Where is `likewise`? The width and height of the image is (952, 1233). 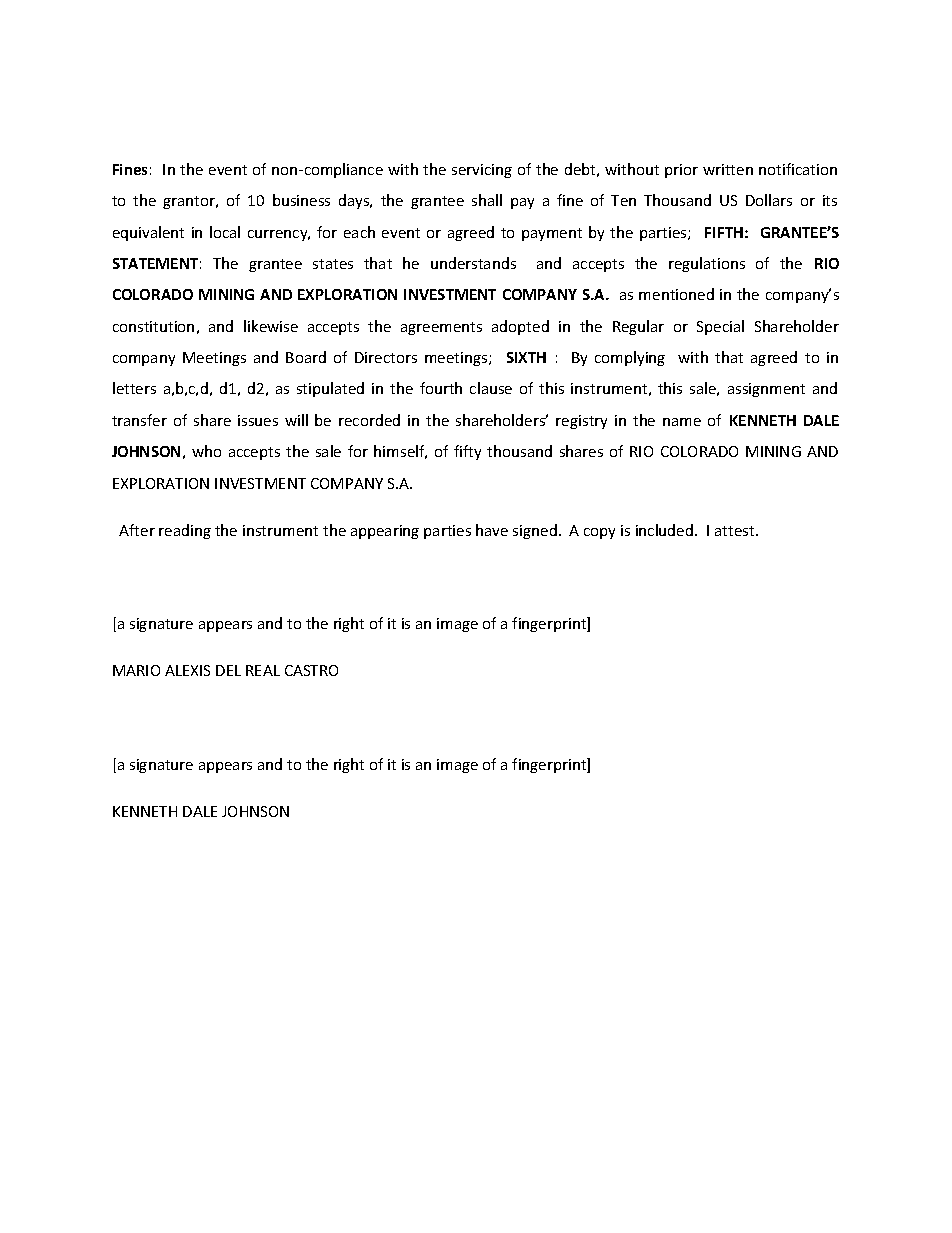
likewise is located at coordinates (271, 326).
